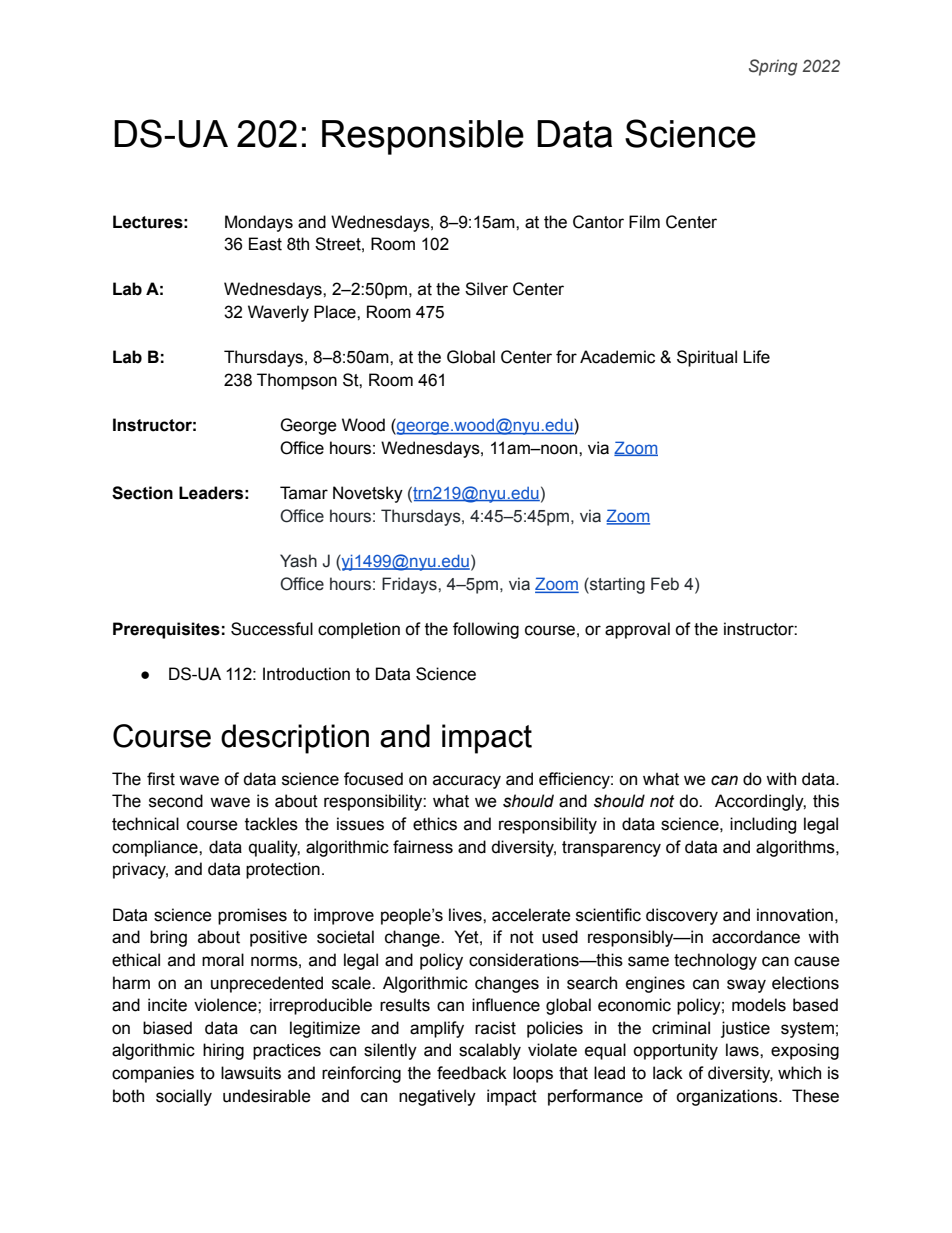 Image resolution: width=952 pixels, height=1233 pixels. Describe the element at coordinates (223, 1051) in the document. I see `hiring` at that location.
